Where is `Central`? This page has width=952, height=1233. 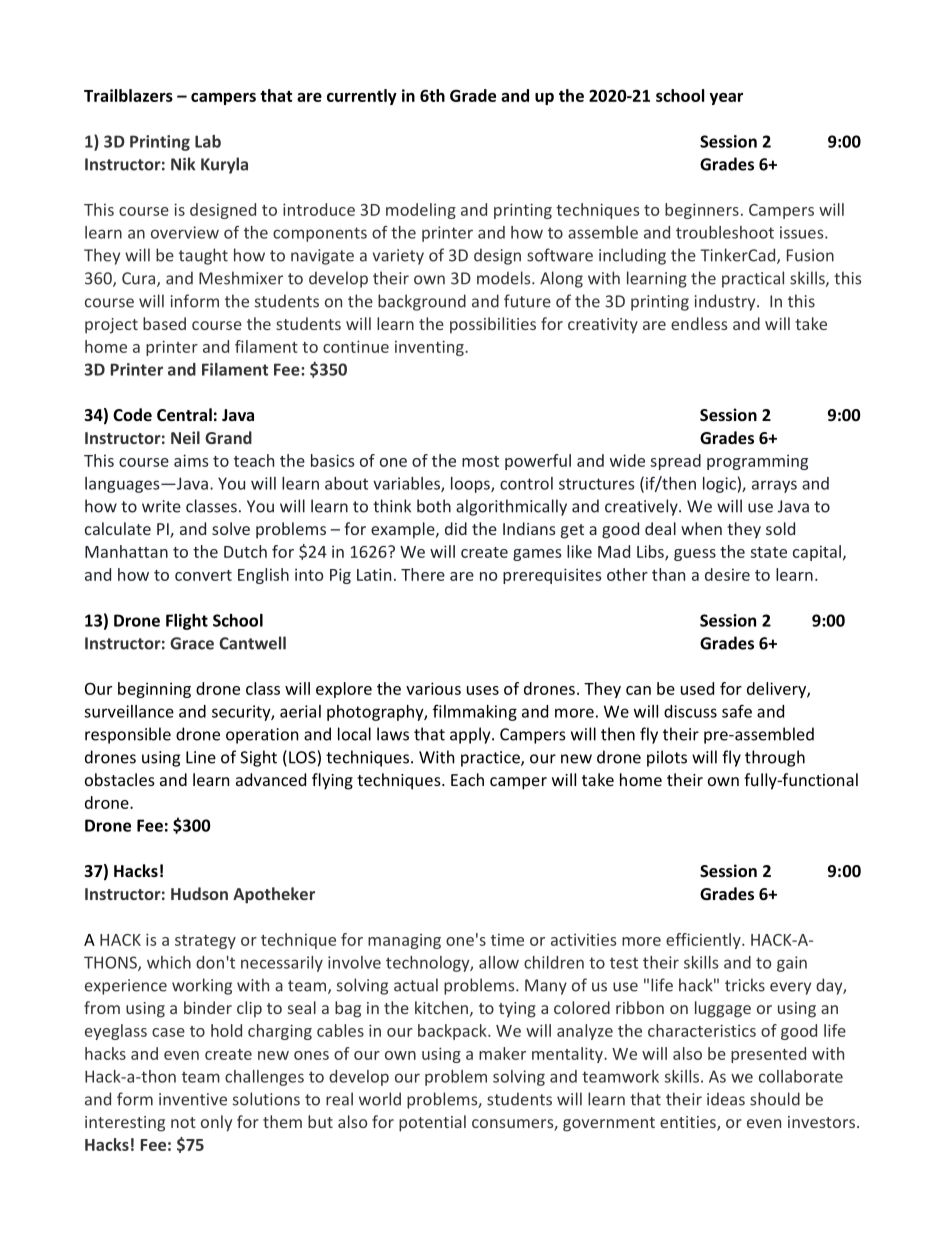 Central is located at coordinates (184, 414).
